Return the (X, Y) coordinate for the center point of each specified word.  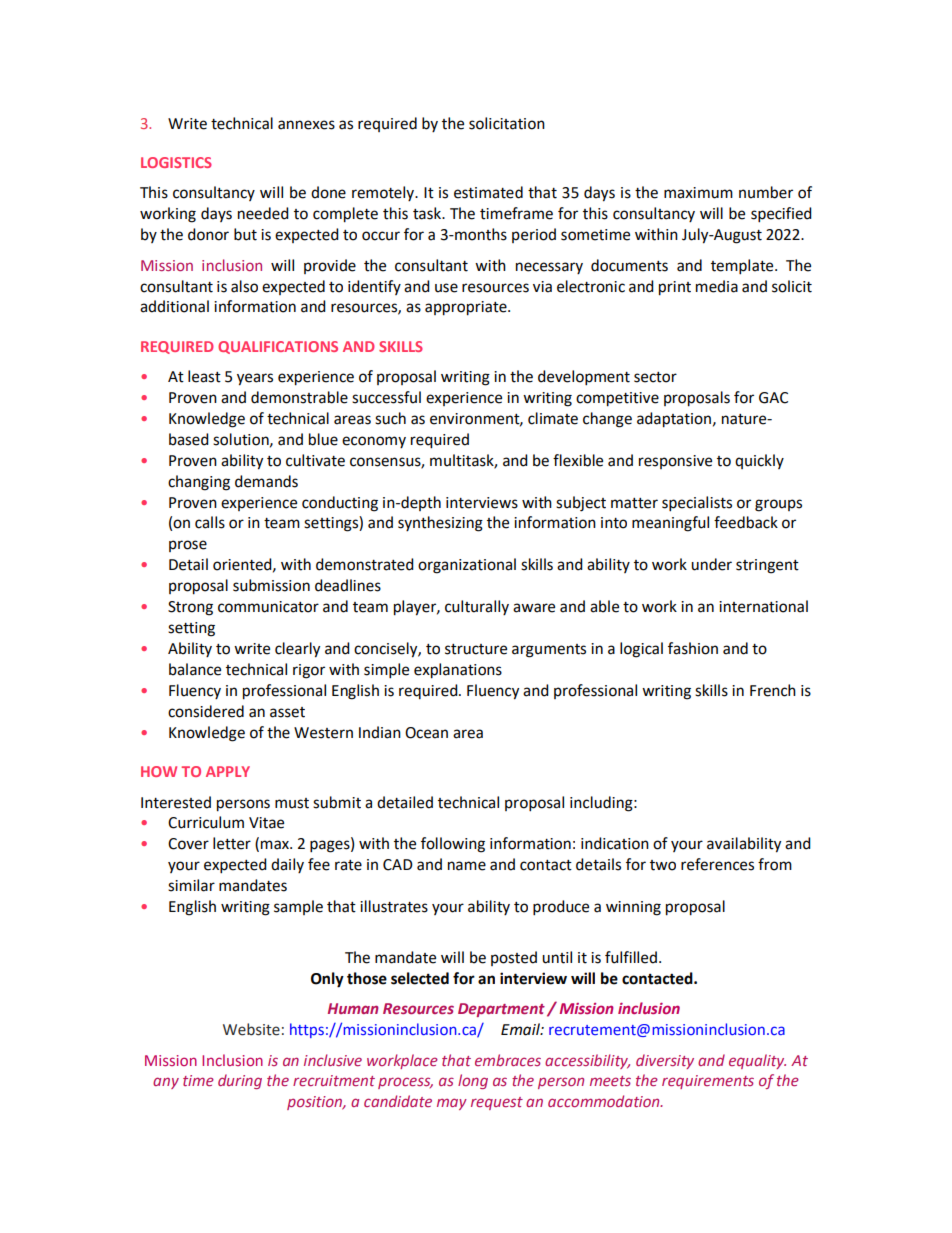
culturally (477, 607)
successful (386, 397)
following (453, 845)
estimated (488, 192)
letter (232, 843)
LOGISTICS (176, 162)
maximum (698, 193)
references (717, 864)
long (473, 1081)
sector (655, 377)
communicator (268, 607)
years (255, 379)
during (240, 1081)
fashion (693, 648)
